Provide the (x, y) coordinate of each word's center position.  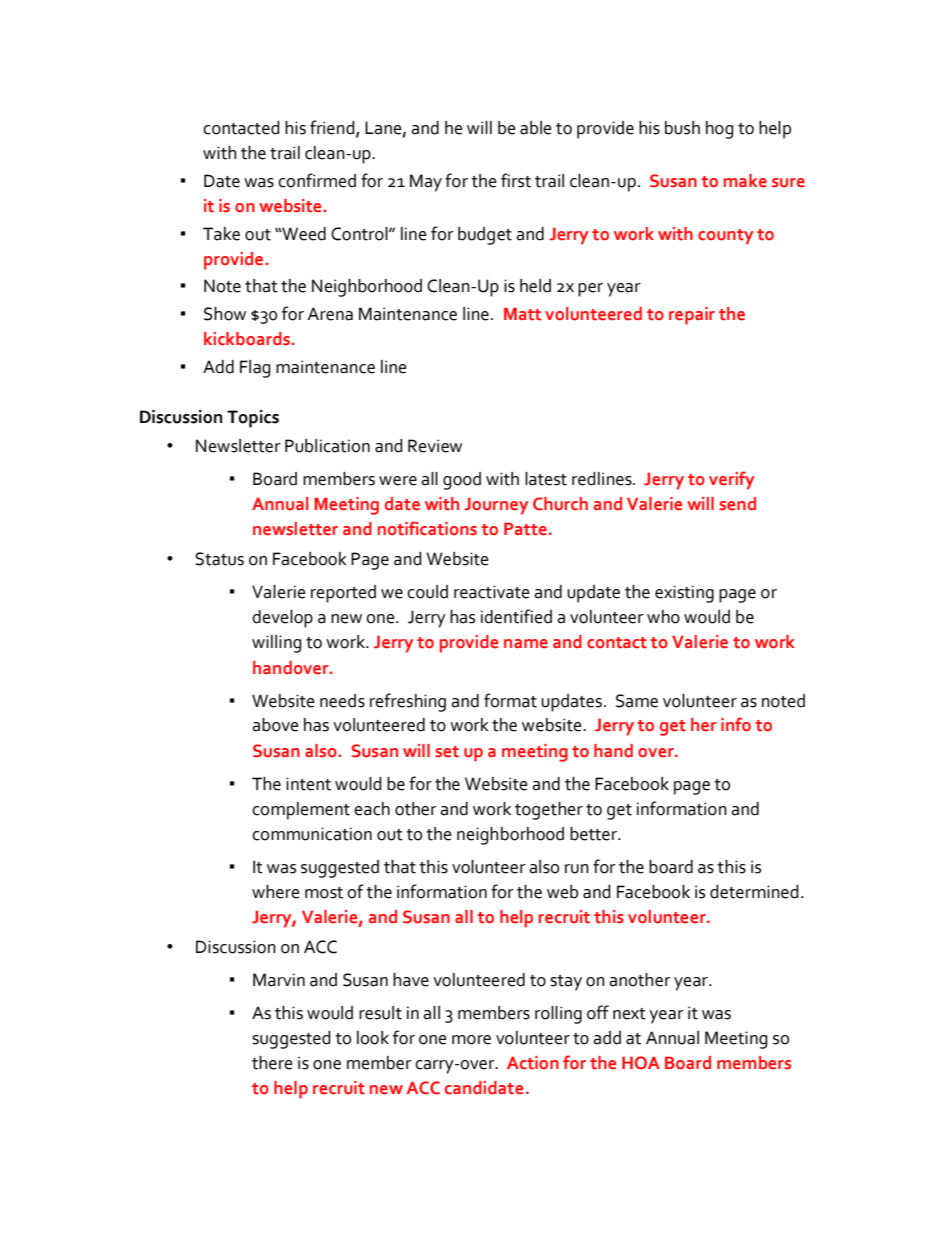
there (272, 1063)
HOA (641, 1063)
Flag (255, 369)
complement (301, 811)
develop (282, 619)
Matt (522, 314)
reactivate (492, 592)
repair (692, 316)
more (471, 1040)
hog (720, 130)
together (549, 811)
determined (754, 892)
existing (684, 594)
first (516, 180)
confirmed (317, 180)
